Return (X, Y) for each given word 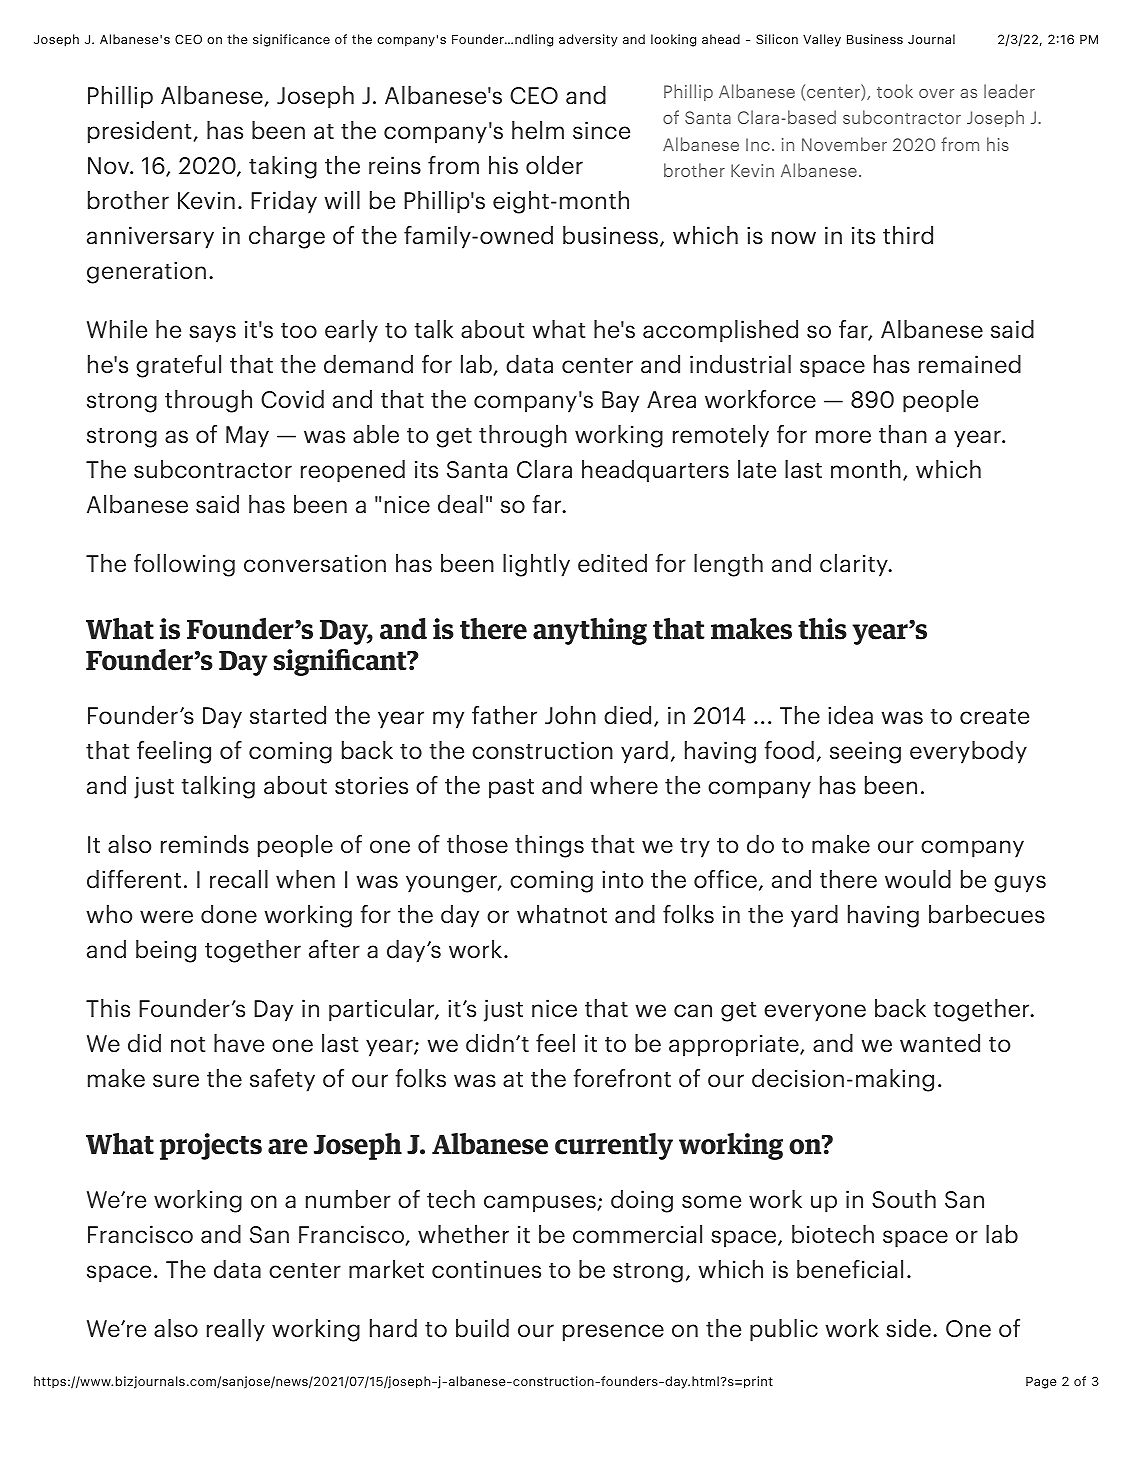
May (247, 437)
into (622, 879)
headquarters (655, 471)
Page (1041, 1382)
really (236, 1330)
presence (613, 1333)
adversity (588, 40)
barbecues (987, 914)
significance (291, 40)
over (936, 93)
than (903, 434)
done (229, 914)
